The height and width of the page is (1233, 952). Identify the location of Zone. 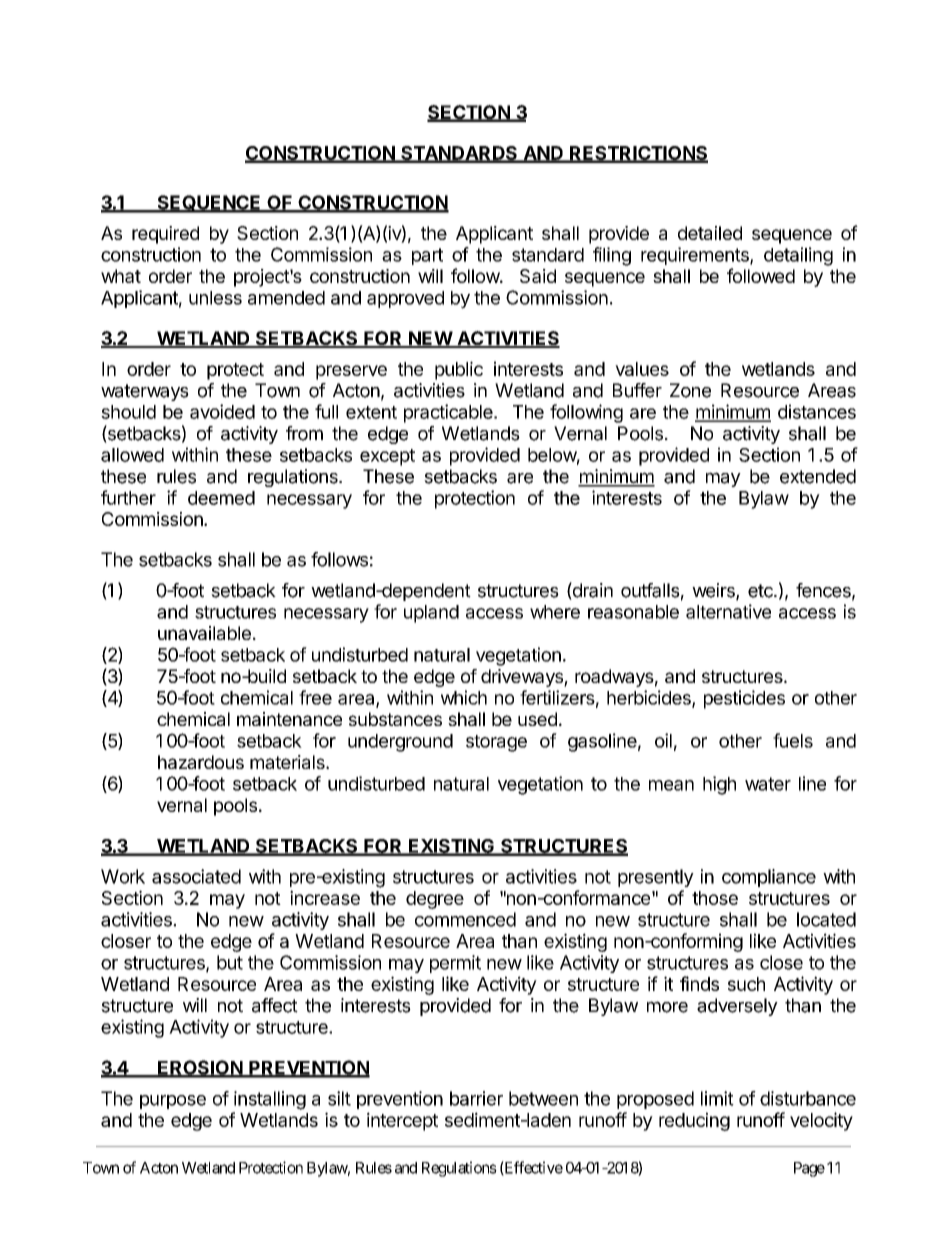
(690, 390).
